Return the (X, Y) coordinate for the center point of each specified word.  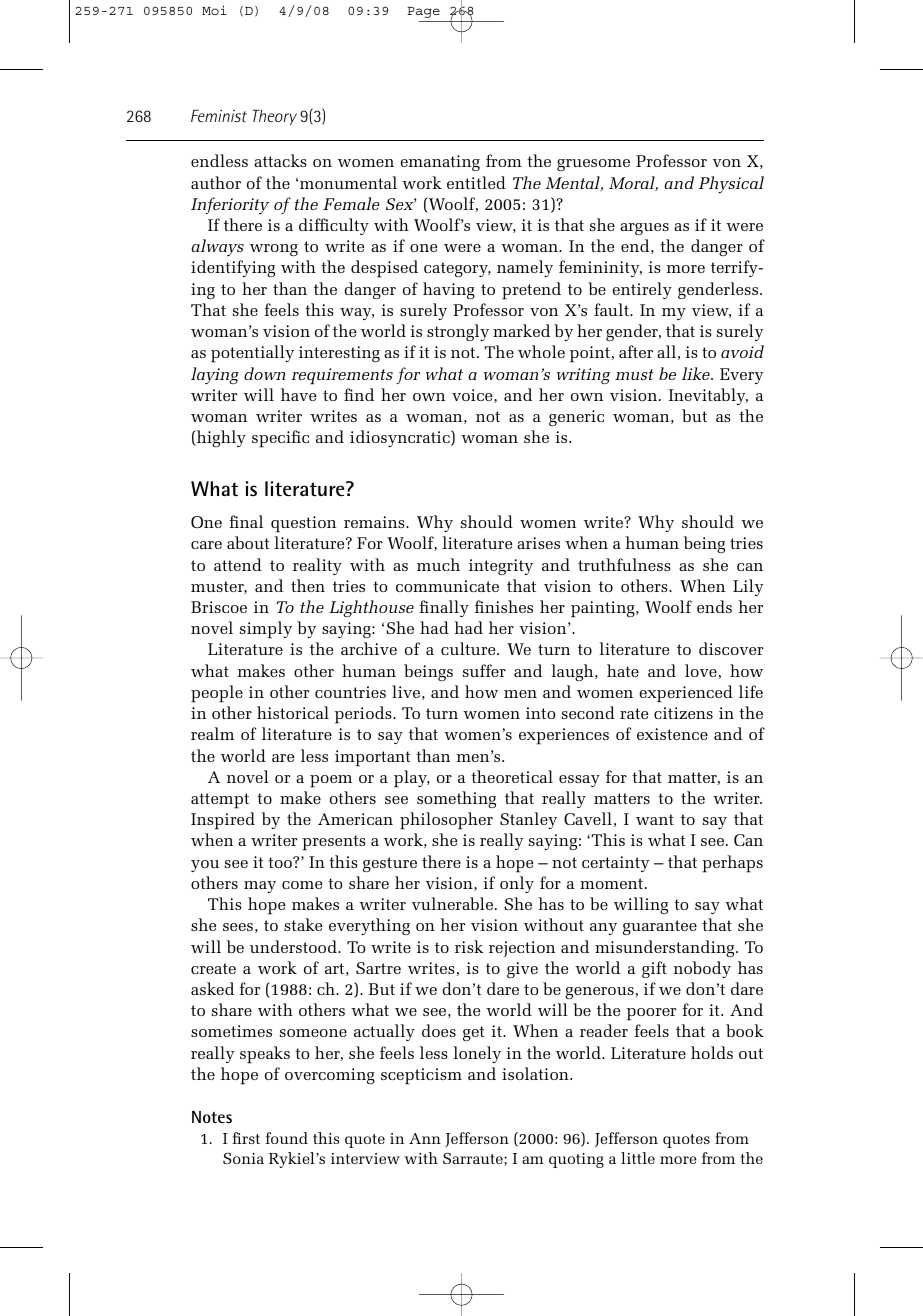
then (308, 585)
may (260, 887)
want (655, 819)
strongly (458, 332)
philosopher (446, 821)
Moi (214, 10)
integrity (501, 567)
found (286, 1138)
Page (423, 12)
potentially (252, 354)
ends (714, 606)
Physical (731, 185)
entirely (642, 290)
